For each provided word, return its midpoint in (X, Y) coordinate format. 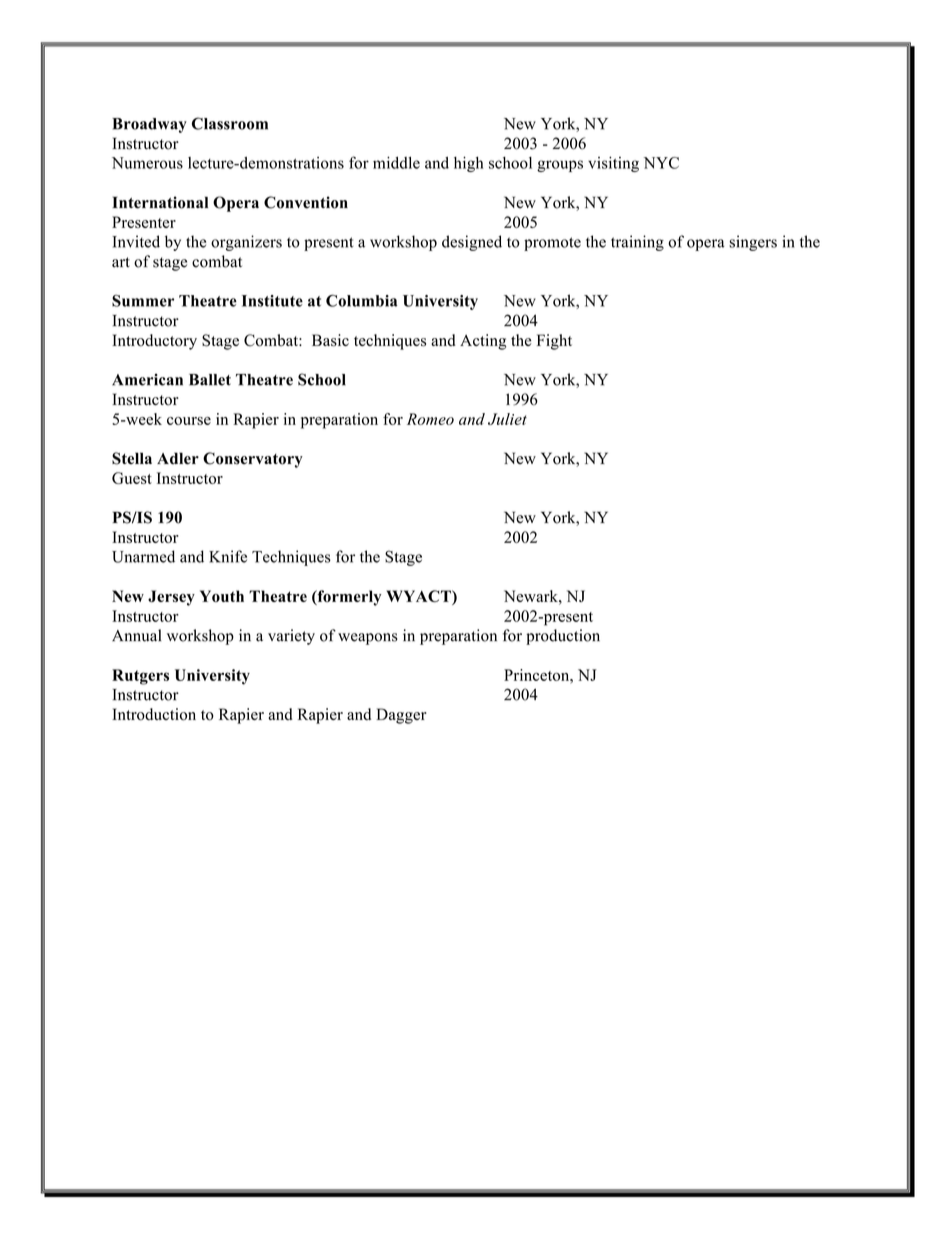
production (563, 637)
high (468, 164)
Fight (554, 342)
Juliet (507, 419)
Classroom (230, 123)
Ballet (210, 380)
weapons (368, 639)
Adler (178, 458)
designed (472, 243)
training (637, 243)
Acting (483, 342)
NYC (661, 163)
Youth (222, 596)
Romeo (430, 419)
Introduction (154, 714)
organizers (246, 243)
